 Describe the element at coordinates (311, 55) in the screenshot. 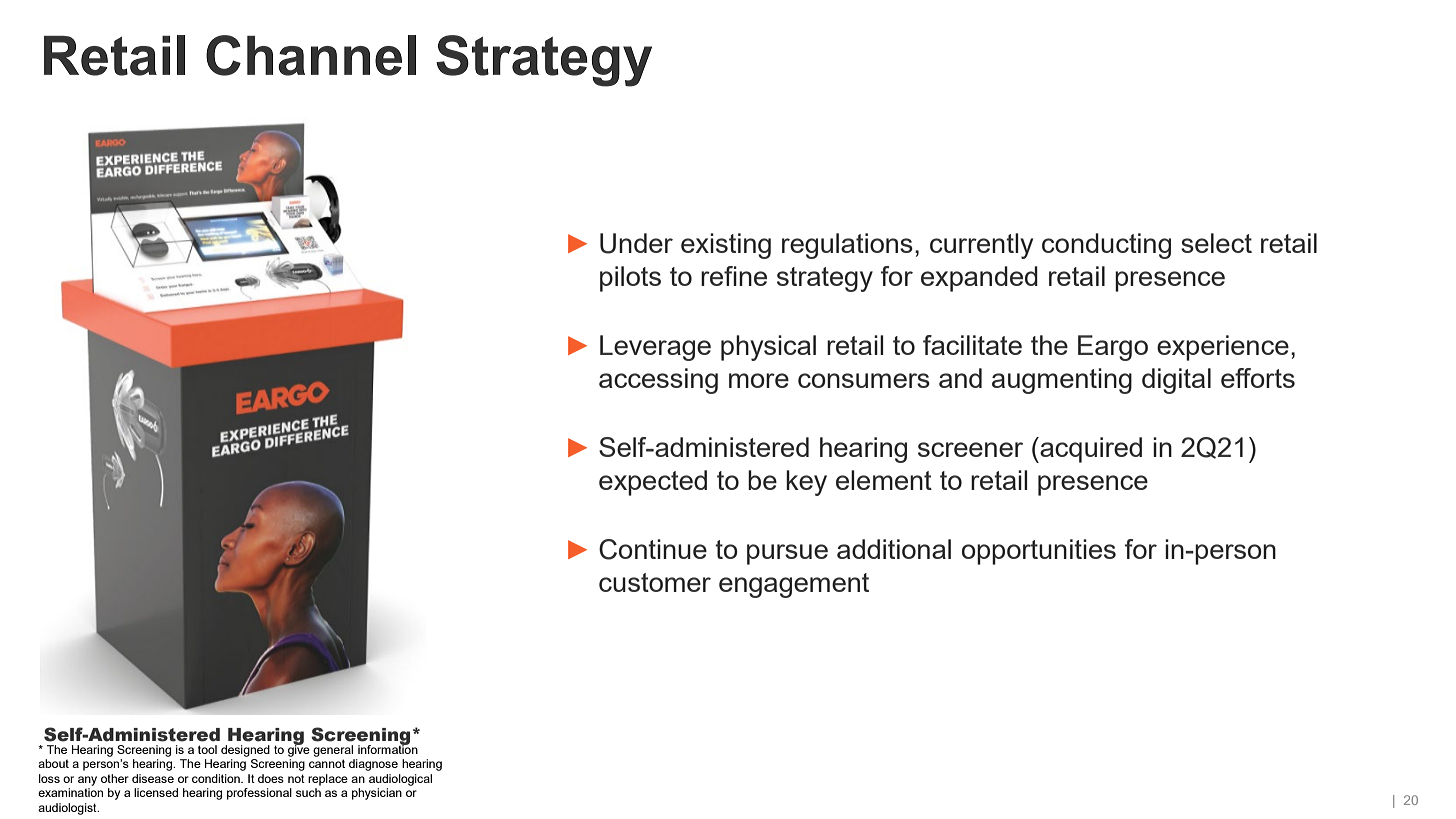

I see `Channel` at that location.
